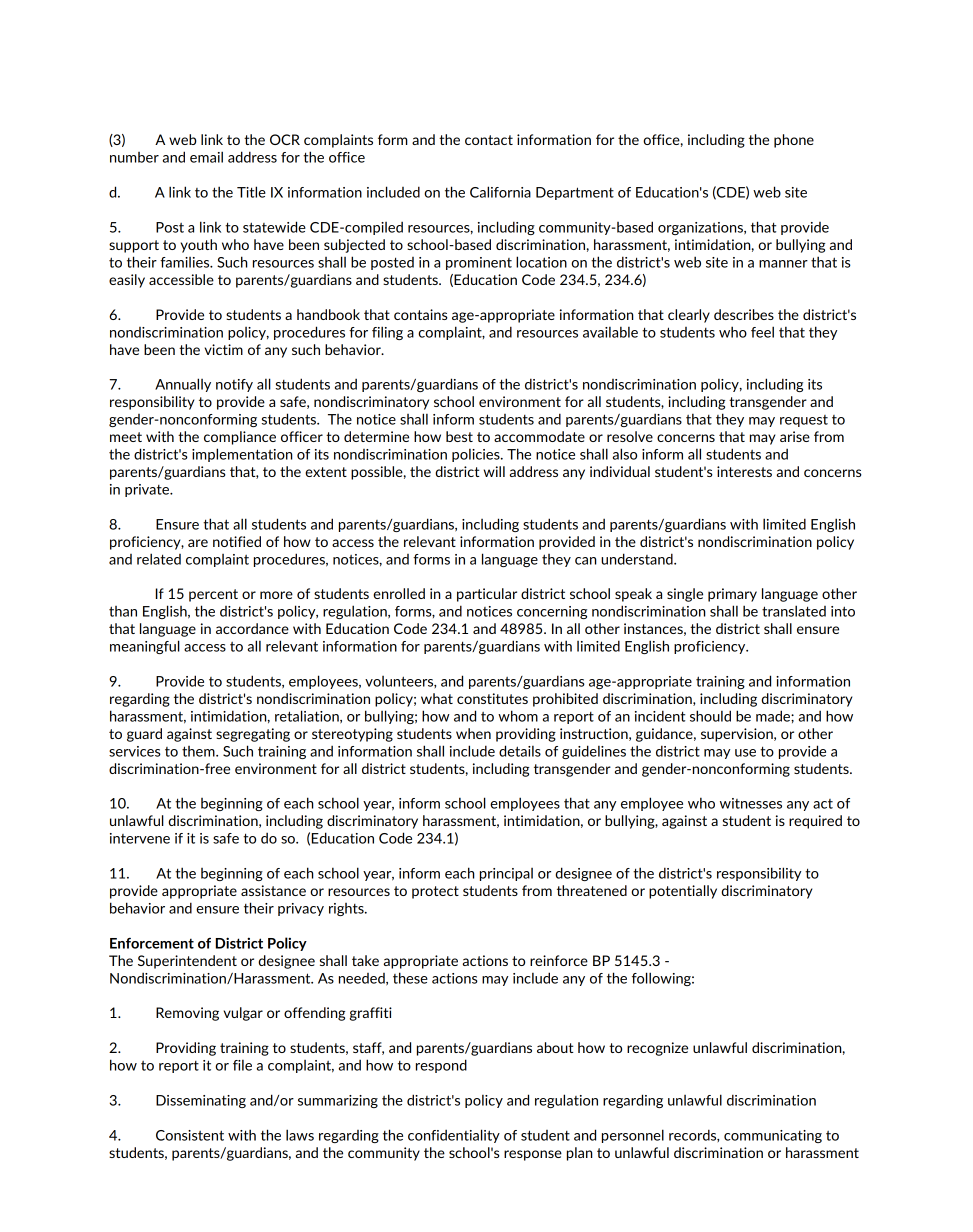 The height and width of the image is (1232, 973). Describe the element at coordinates (500, 192) in the image. I see `California` at that location.
